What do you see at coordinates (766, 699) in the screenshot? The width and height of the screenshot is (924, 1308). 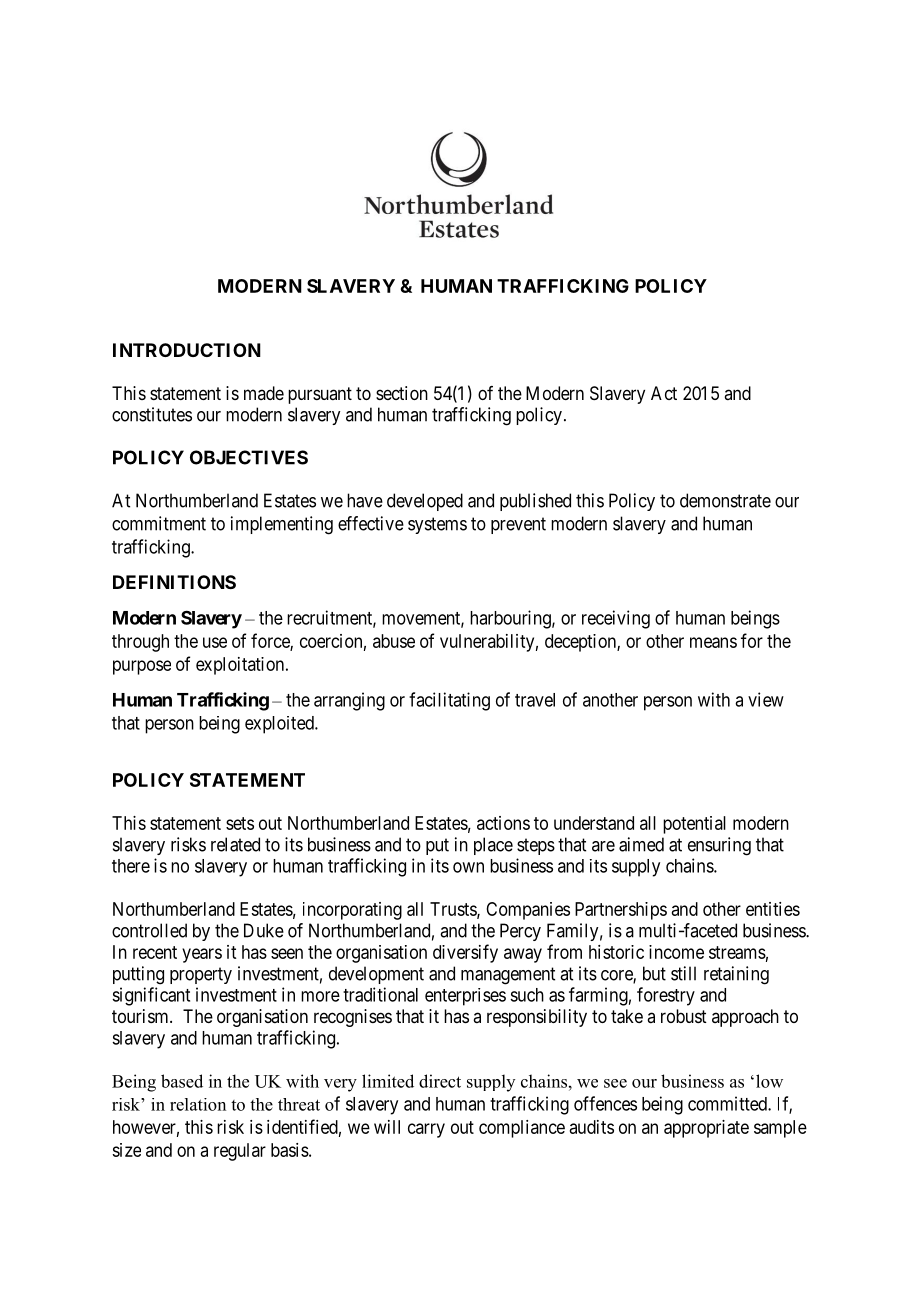 I see `view` at bounding box center [766, 699].
